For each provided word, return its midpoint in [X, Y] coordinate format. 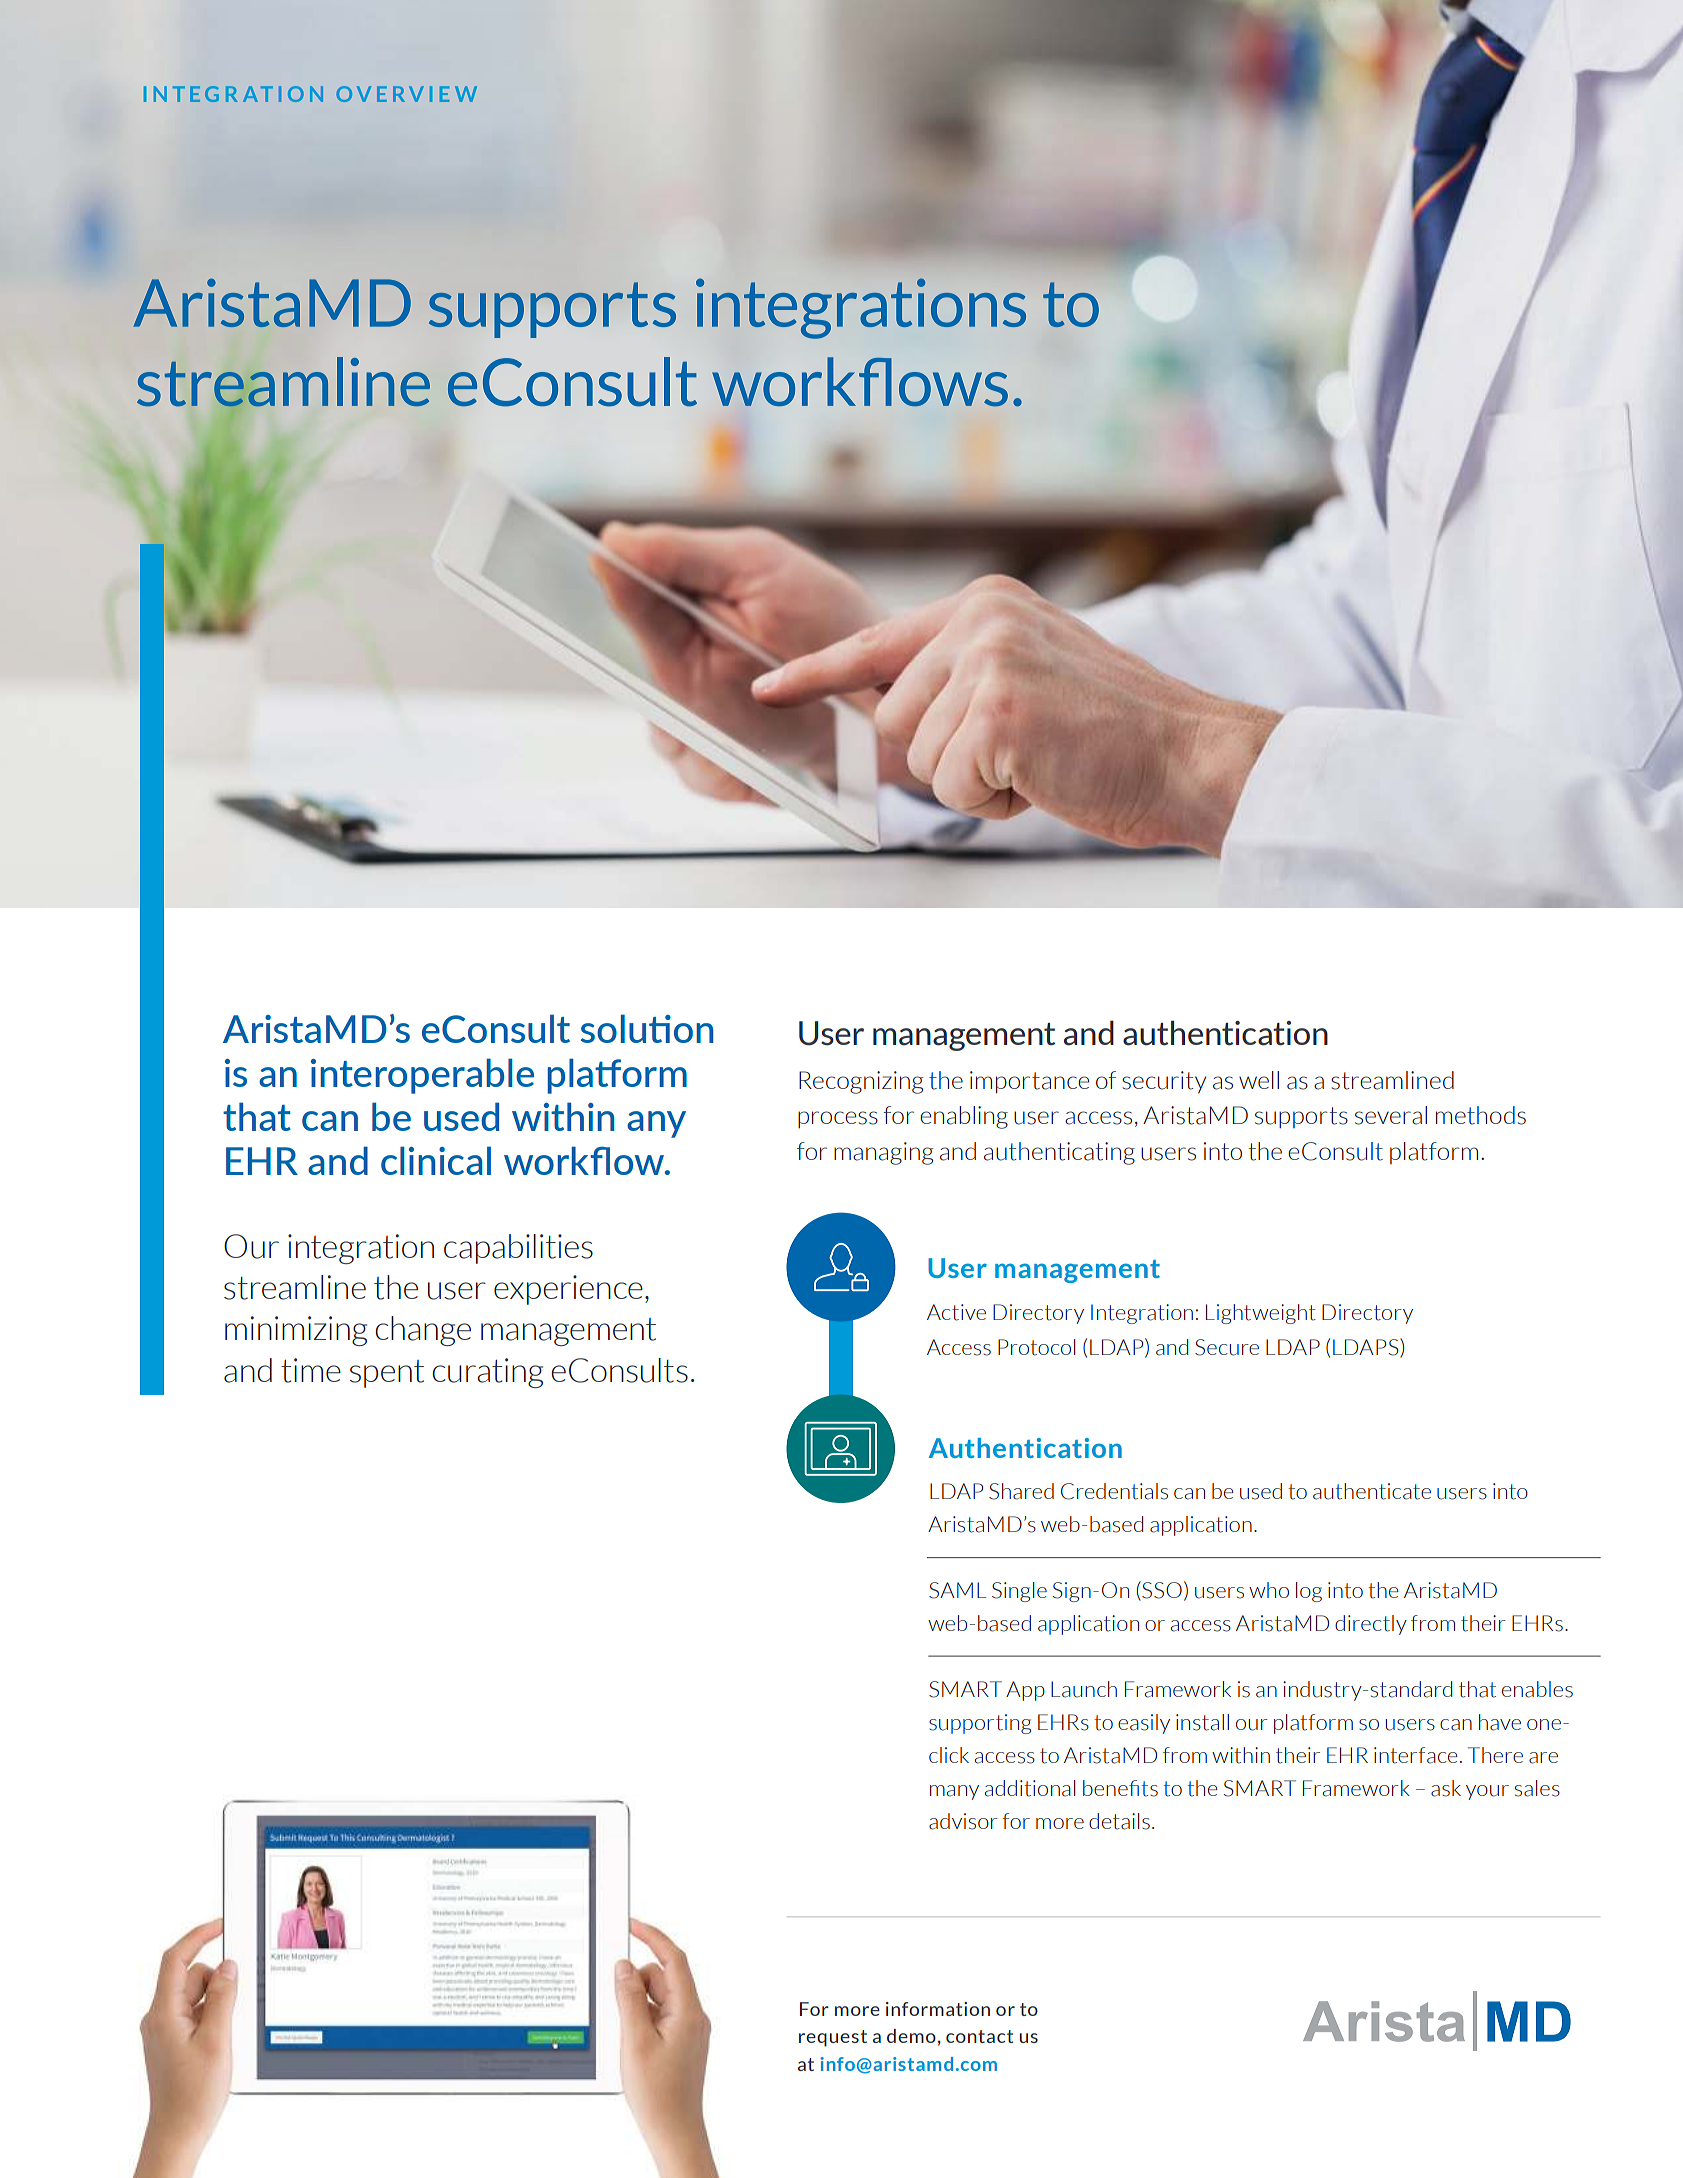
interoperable [422, 1076]
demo [911, 2036]
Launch [1084, 1689]
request [833, 2038]
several [1391, 1115]
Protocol [1036, 1347]
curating [487, 1373]
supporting [980, 1724]
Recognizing [861, 1082]
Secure [1227, 1347]
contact [979, 2036]
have [1500, 1722]
